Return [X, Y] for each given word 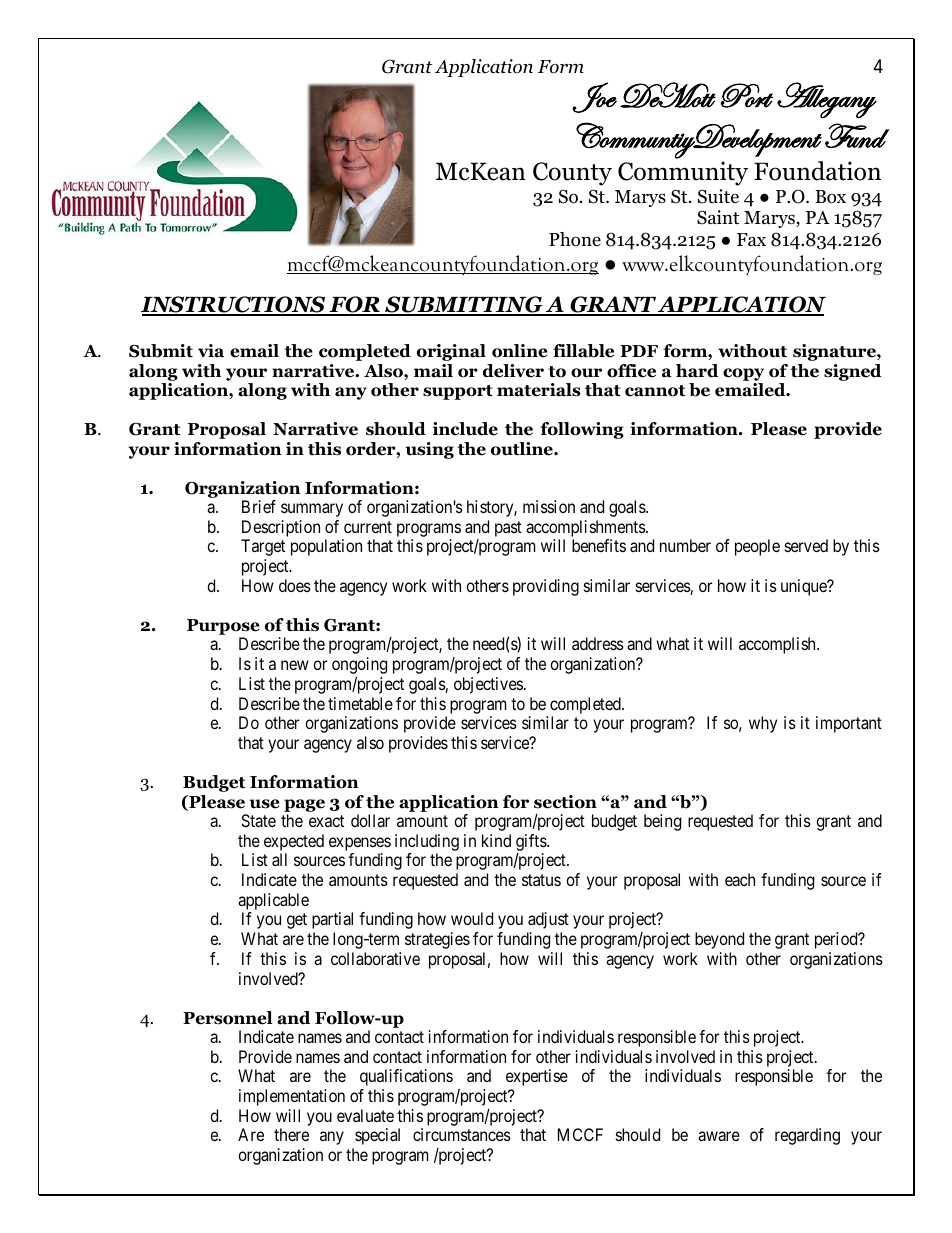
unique [805, 587]
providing [546, 587]
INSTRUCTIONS [234, 305]
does [295, 585]
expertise [537, 1077]
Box [830, 197]
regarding [807, 1136]
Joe [594, 97]
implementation [292, 1097]
